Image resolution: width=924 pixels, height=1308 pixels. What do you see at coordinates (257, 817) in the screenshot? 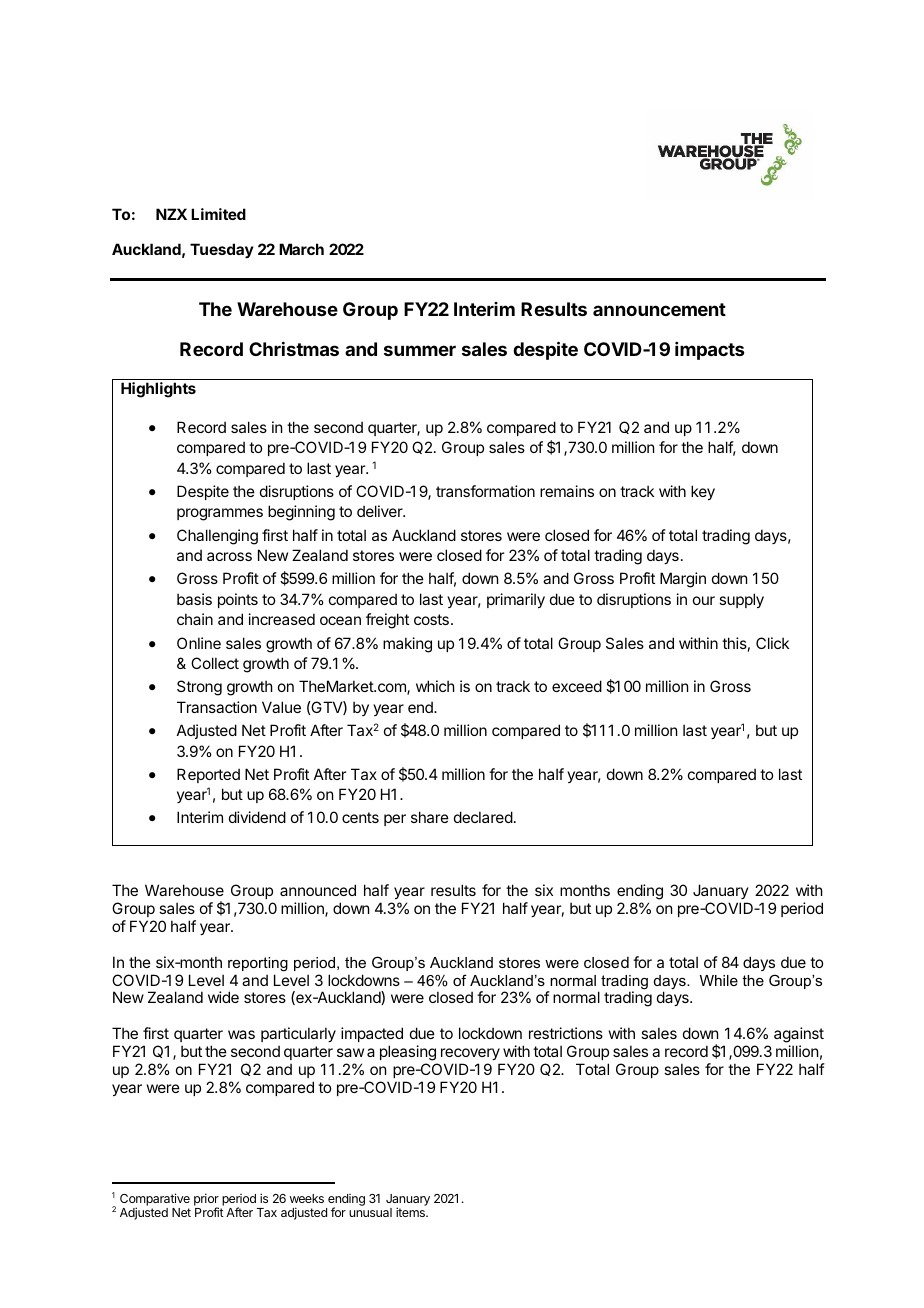
I see `dividend` at bounding box center [257, 817].
